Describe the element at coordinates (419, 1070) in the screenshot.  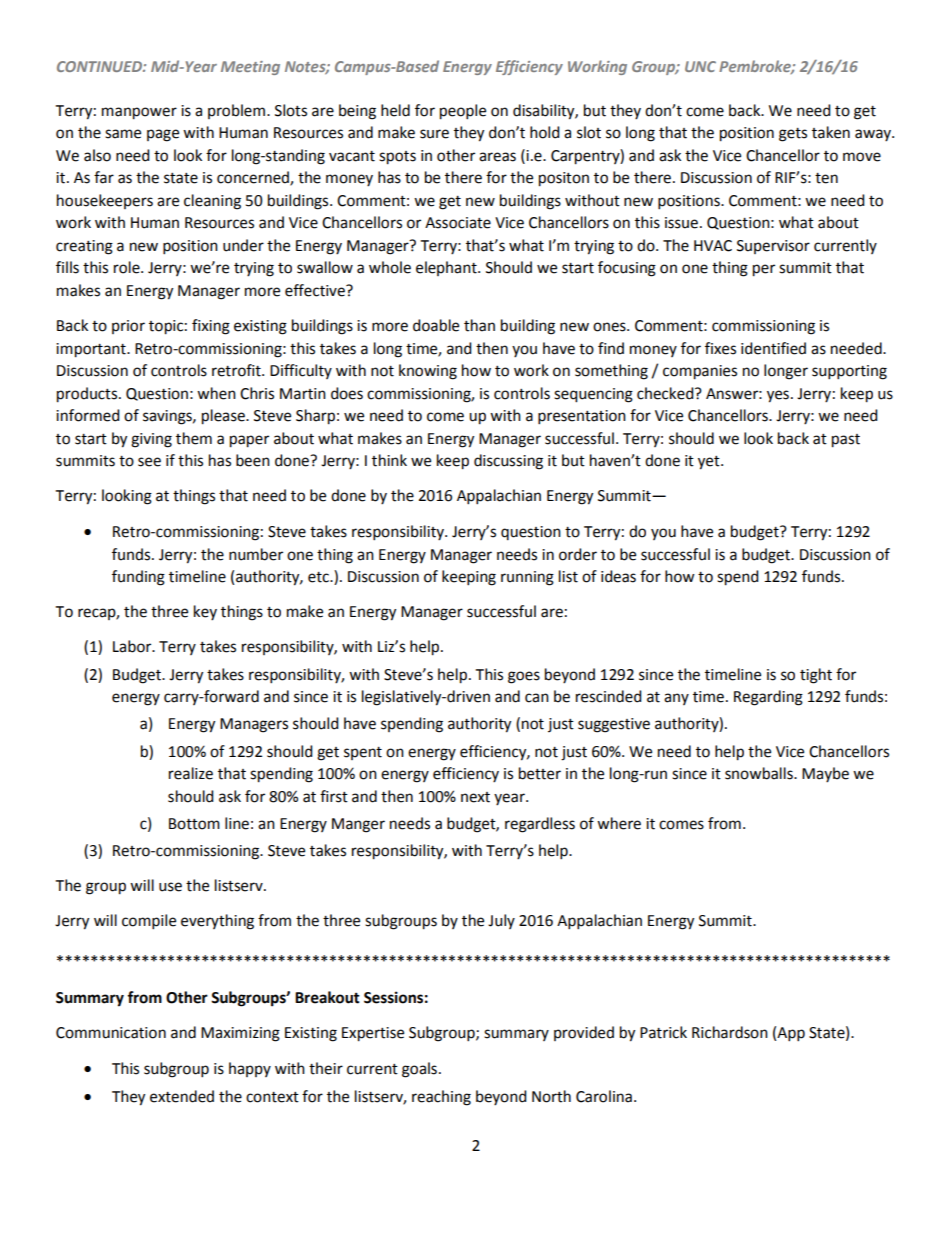
I see `goals` at that location.
